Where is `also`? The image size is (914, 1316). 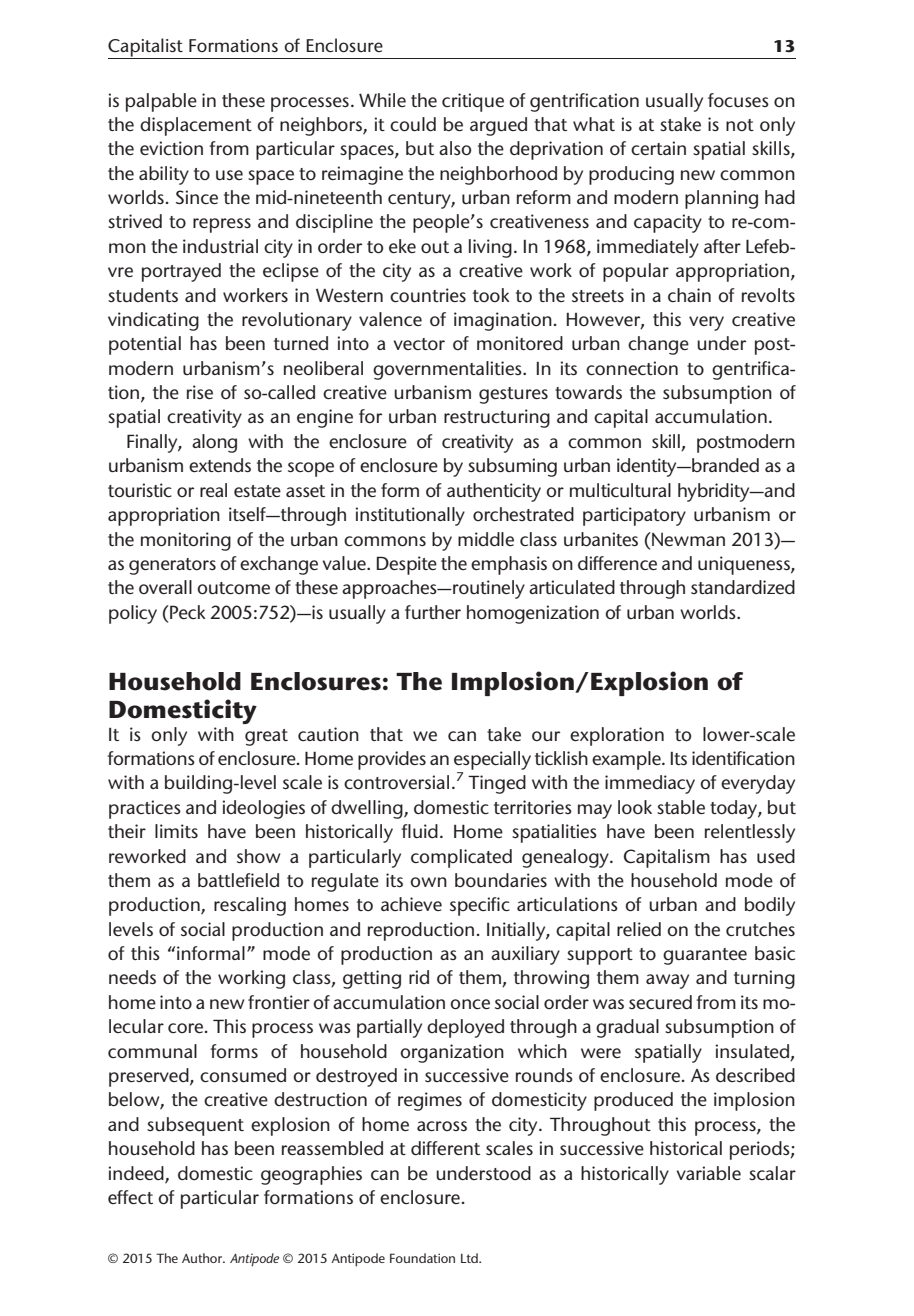 also is located at coordinates (455, 148).
